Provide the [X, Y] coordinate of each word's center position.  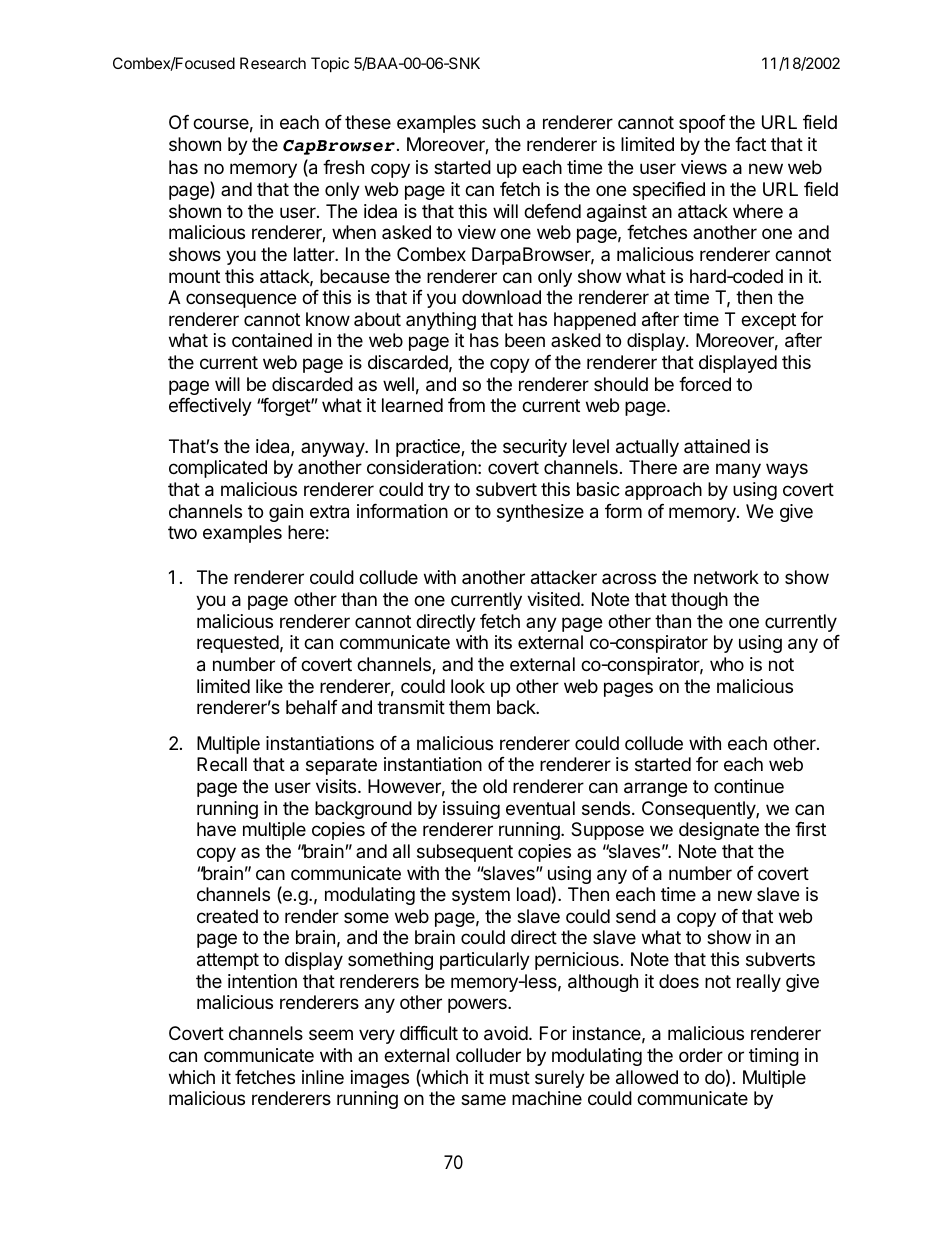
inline [323, 1077]
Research [273, 63]
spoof [702, 124]
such [501, 122]
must [510, 1077]
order [701, 1055]
